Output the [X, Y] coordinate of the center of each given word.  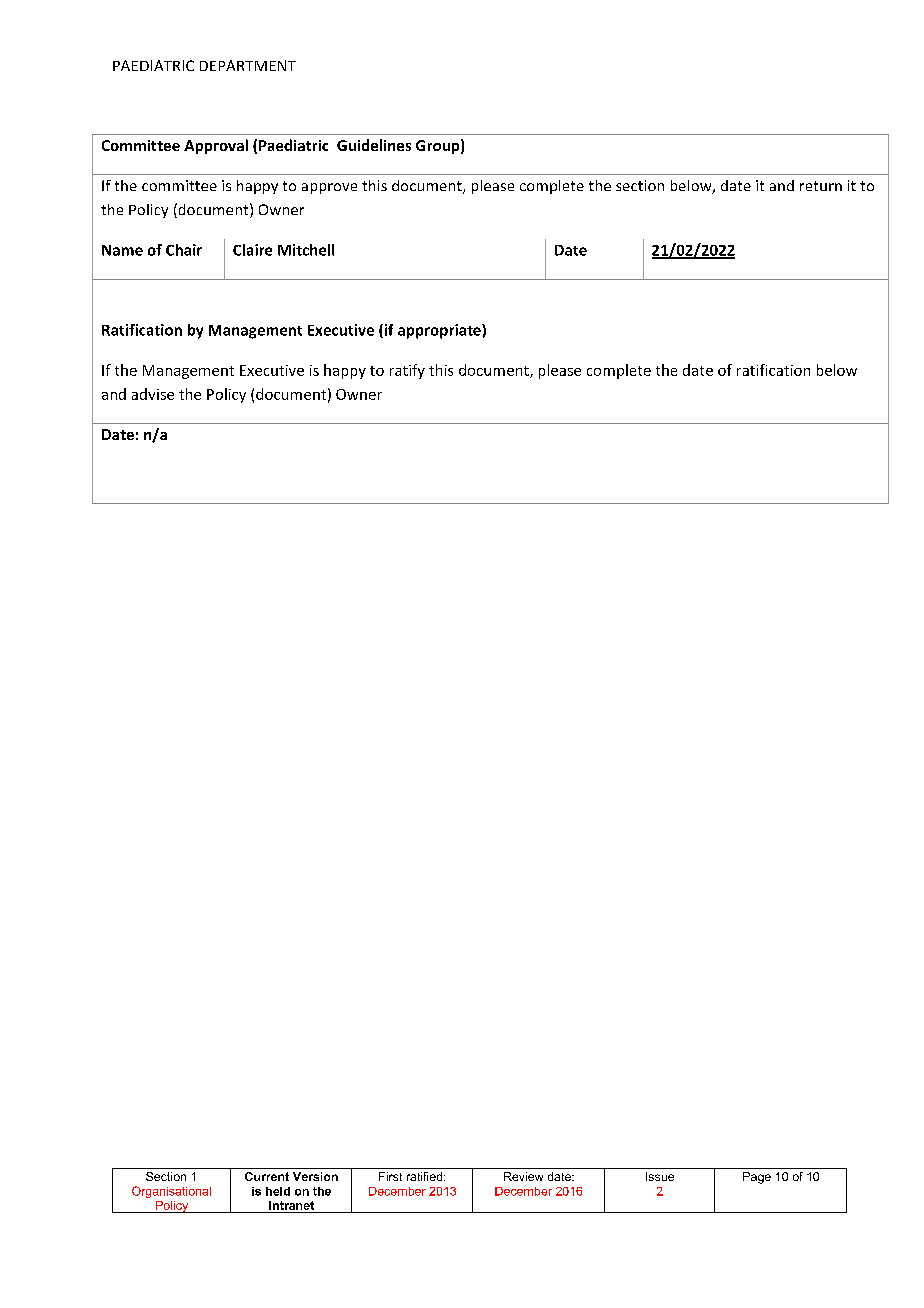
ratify [407, 371]
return [821, 186]
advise [153, 394]
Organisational [171, 1192]
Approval [216, 146]
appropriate [440, 331]
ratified [426, 1176]
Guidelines [374, 145]
